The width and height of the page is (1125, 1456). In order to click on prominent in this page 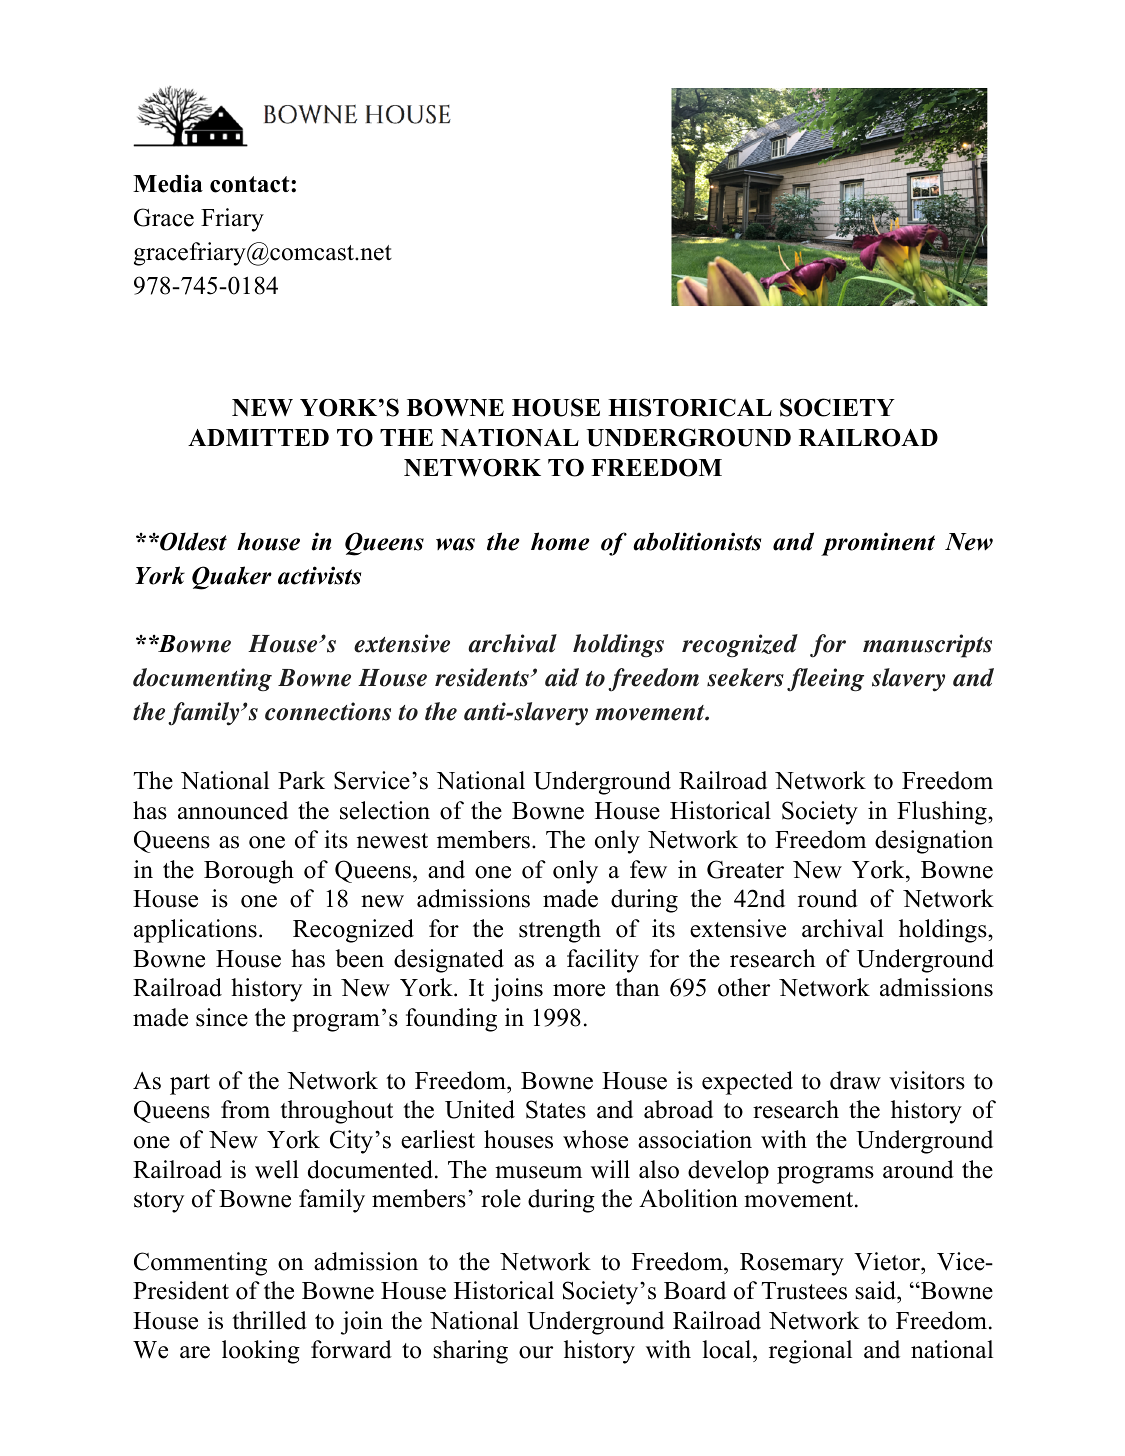, I will do `click(878, 544)`.
